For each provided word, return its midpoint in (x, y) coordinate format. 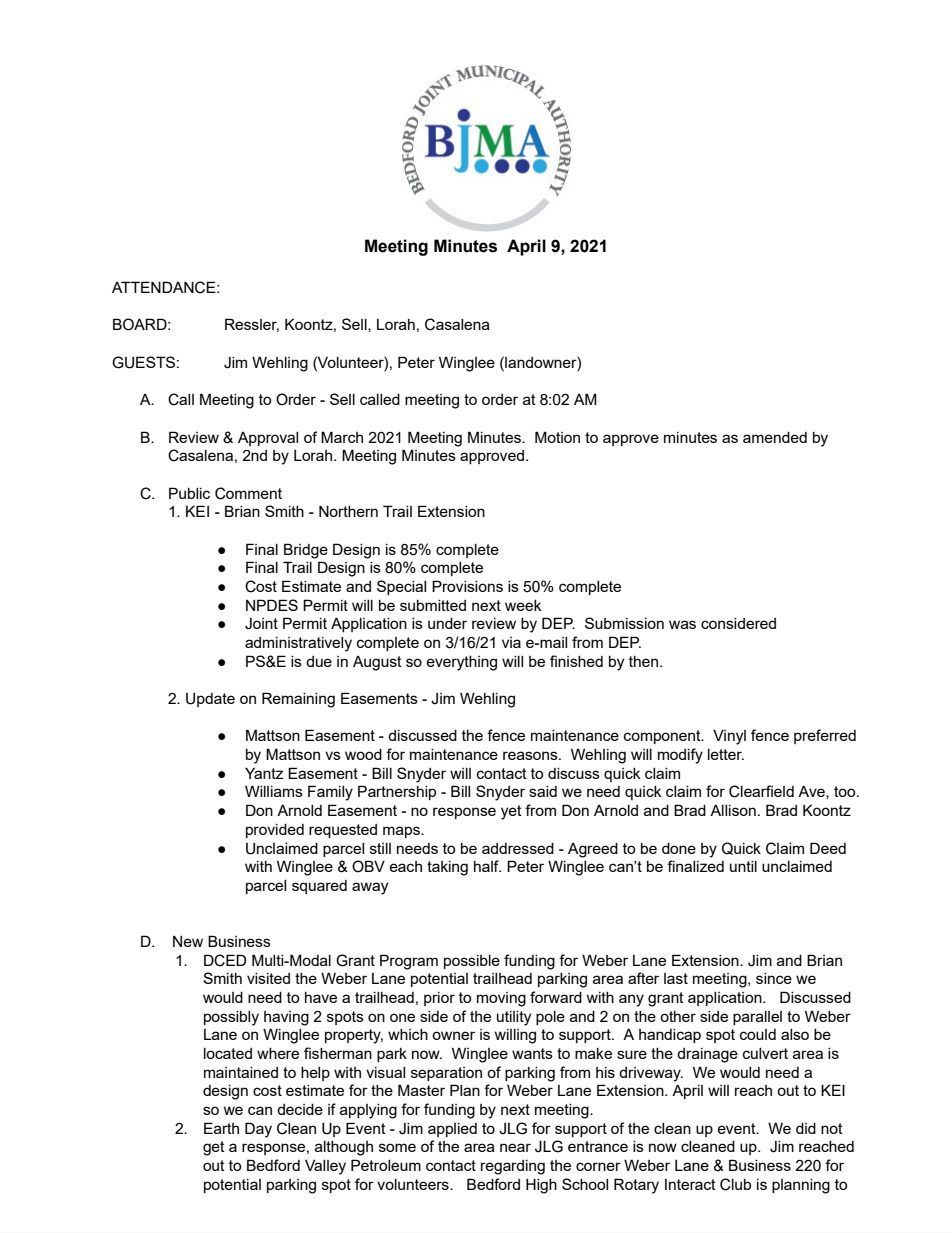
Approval (268, 439)
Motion (557, 437)
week (523, 605)
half (487, 866)
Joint (261, 624)
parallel (757, 1018)
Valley (325, 1167)
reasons (531, 755)
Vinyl (729, 737)
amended (775, 437)
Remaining (298, 700)
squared (319, 887)
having (286, 1018)
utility (514, 1018)
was (682, 624)
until (743, 866)
